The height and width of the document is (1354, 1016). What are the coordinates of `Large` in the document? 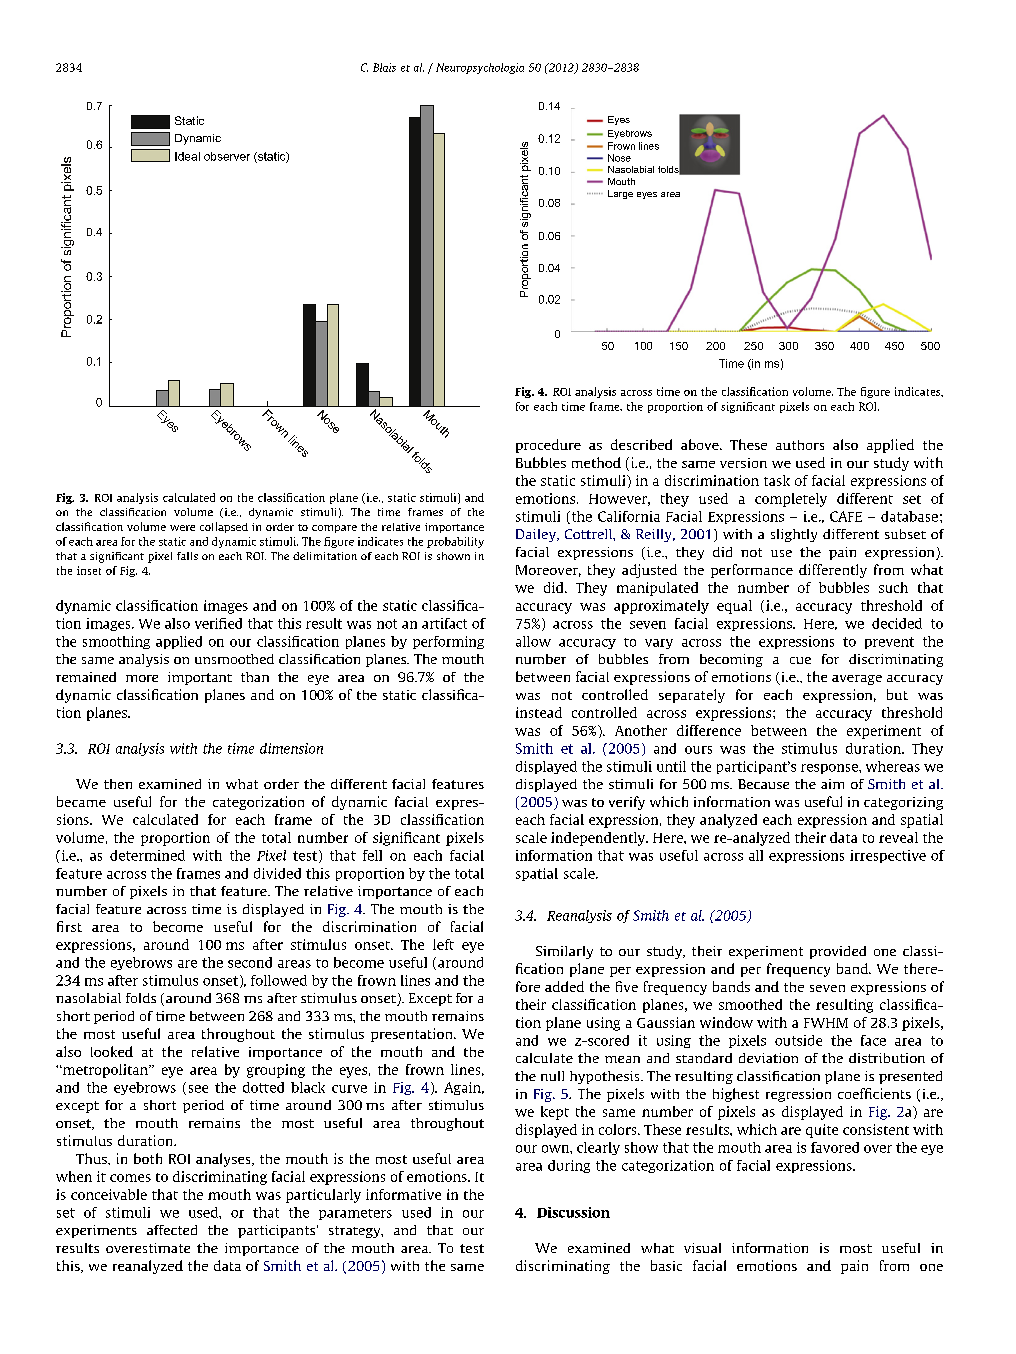 It's located at (620, 194).
